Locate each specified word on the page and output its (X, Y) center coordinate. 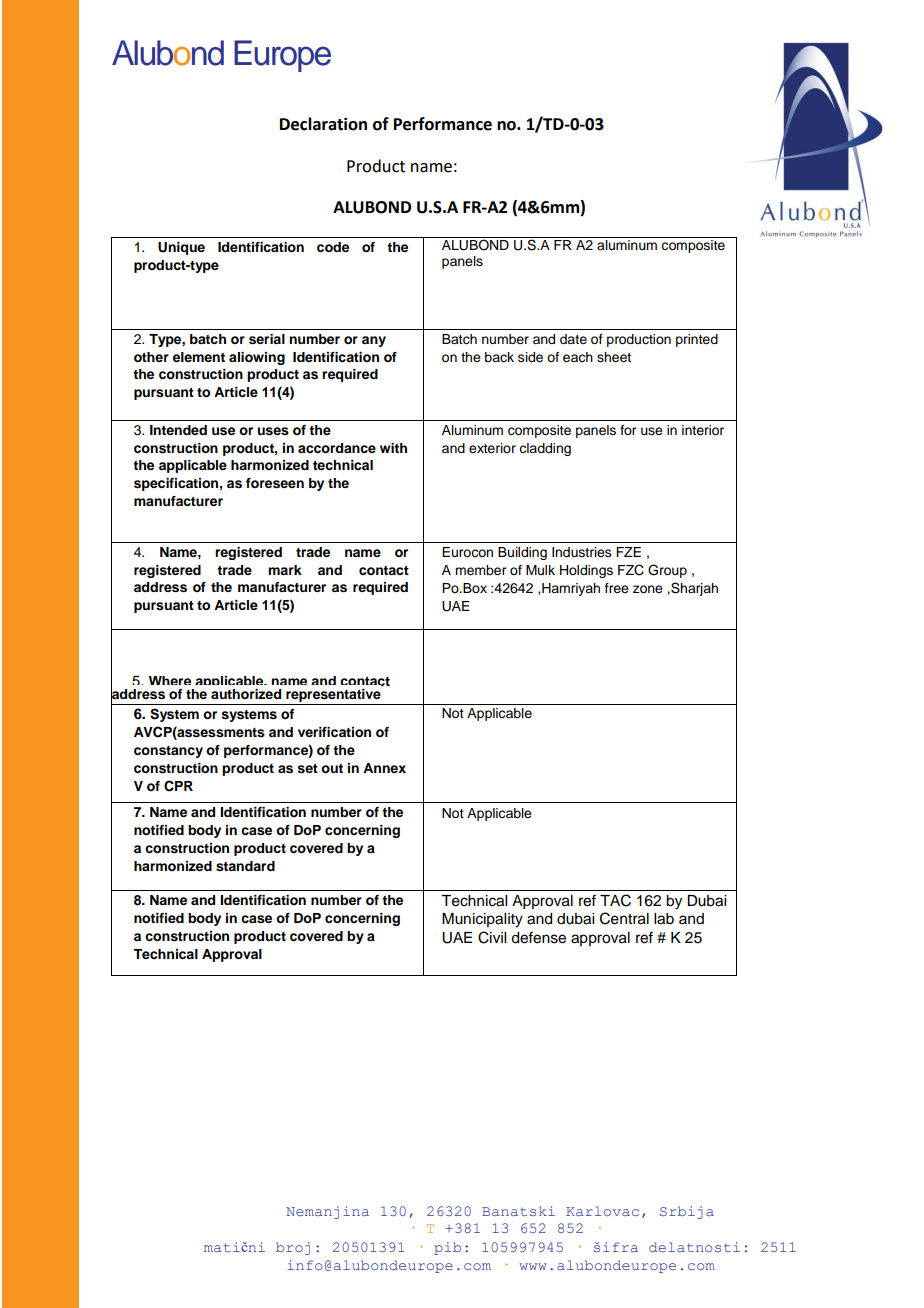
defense (538, 937)
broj (293, 1248)
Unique (181, 248)
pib (447, 1248)
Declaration (323, 124)
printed (697, 340)
